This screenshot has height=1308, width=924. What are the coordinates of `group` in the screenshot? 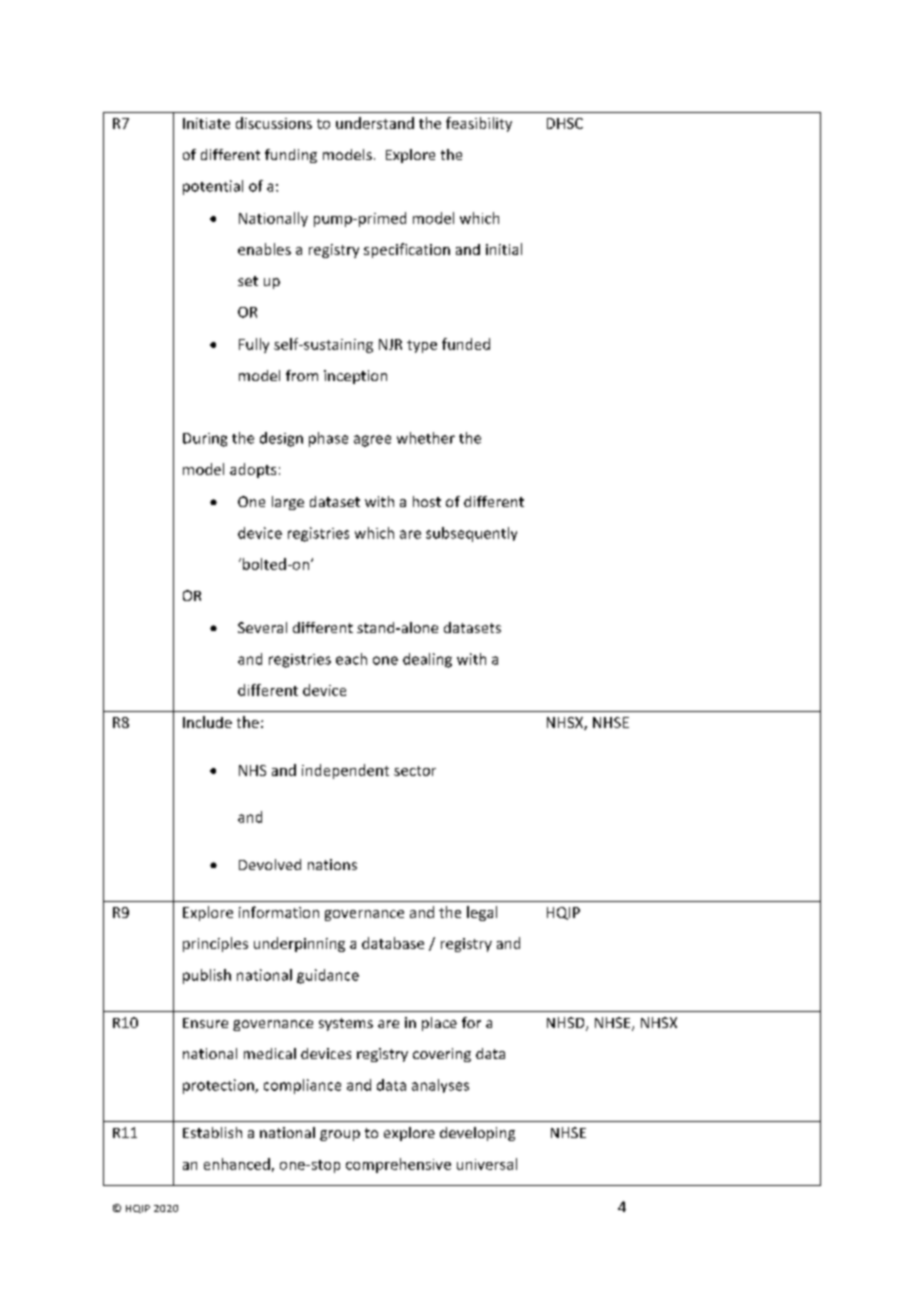 It's located at (340, 1135).
